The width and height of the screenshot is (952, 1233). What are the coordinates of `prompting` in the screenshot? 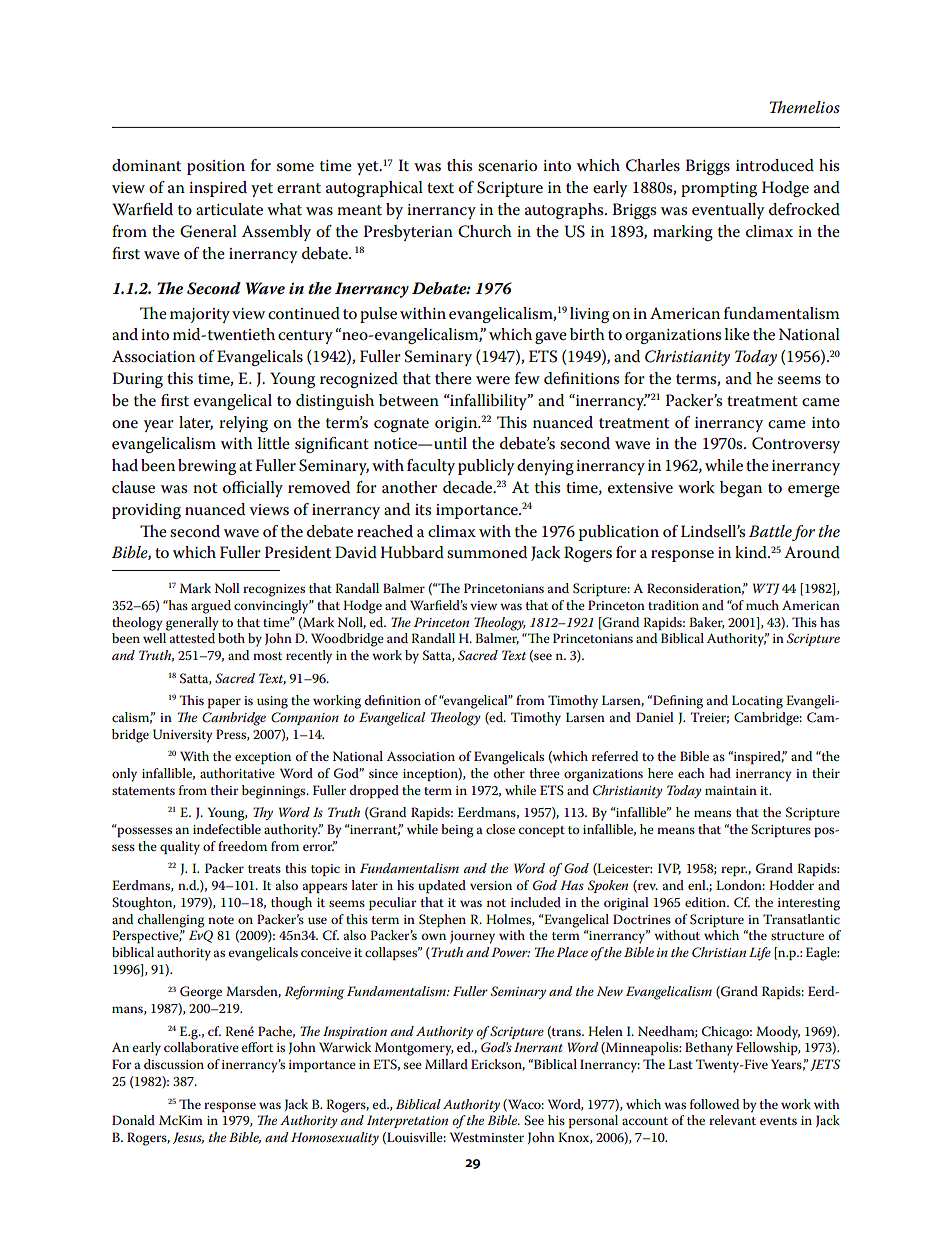 It's located at (719, 189).
